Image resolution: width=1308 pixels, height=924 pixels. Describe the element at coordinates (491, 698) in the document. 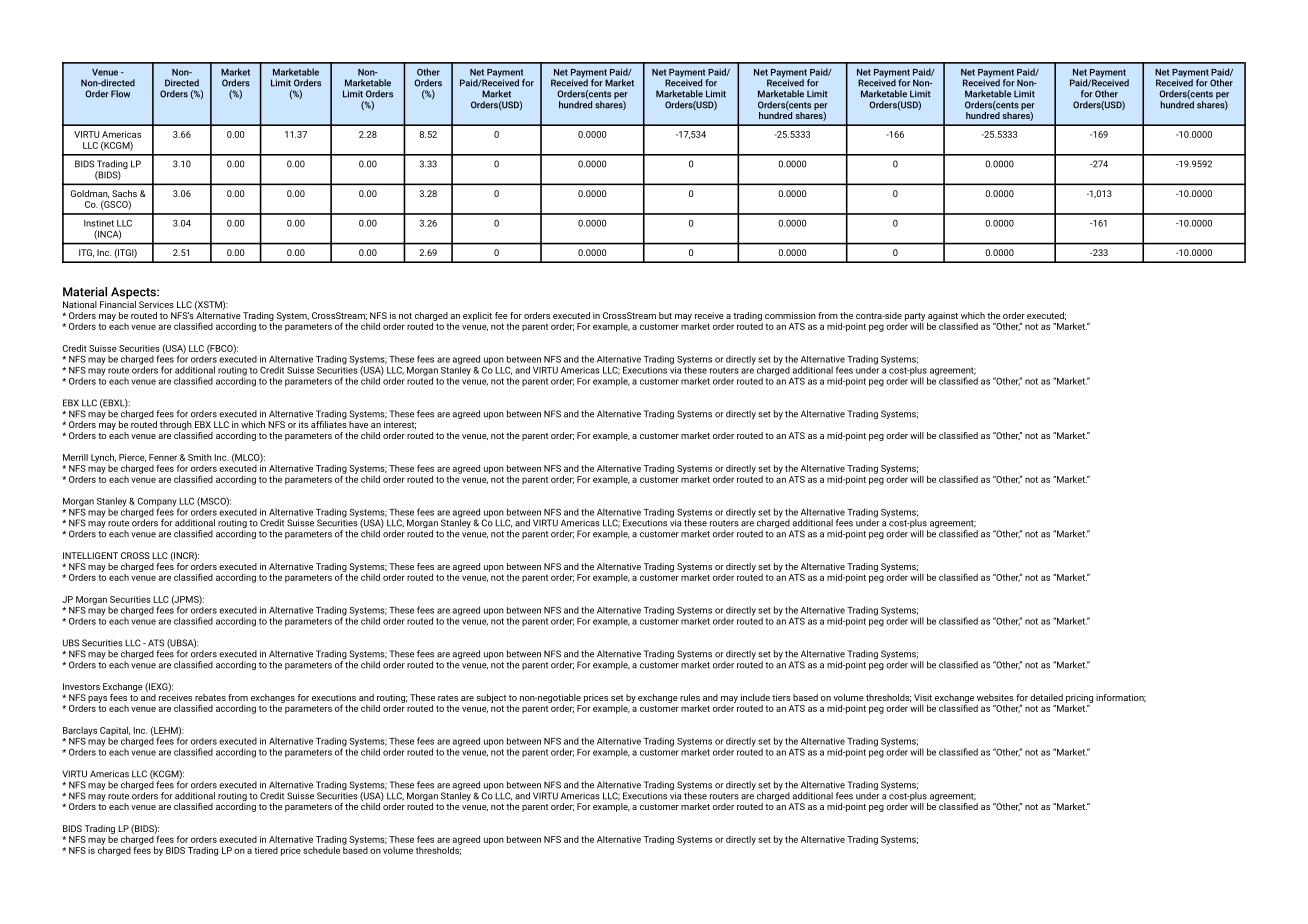

I see `subject` at that location.
